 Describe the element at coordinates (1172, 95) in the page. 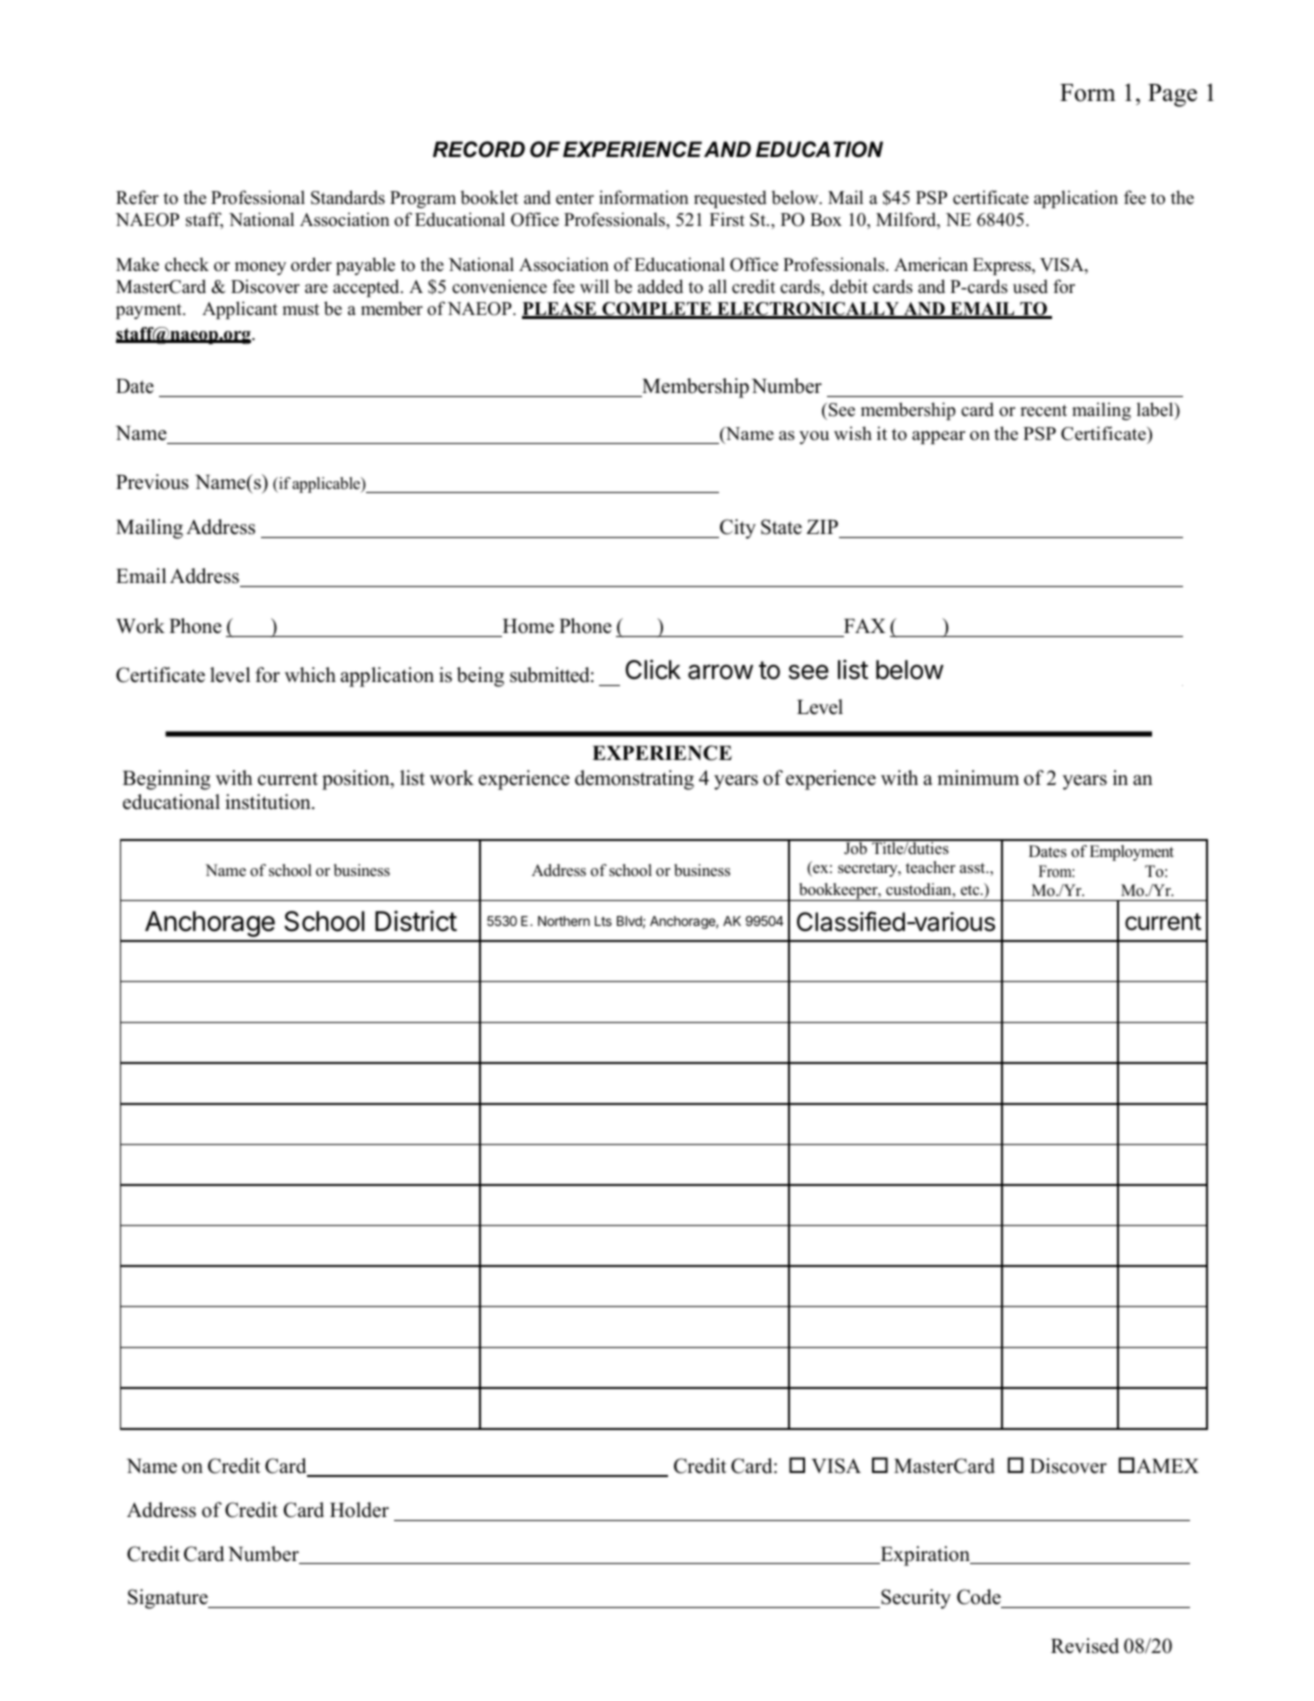

I see `Page` at that location.
